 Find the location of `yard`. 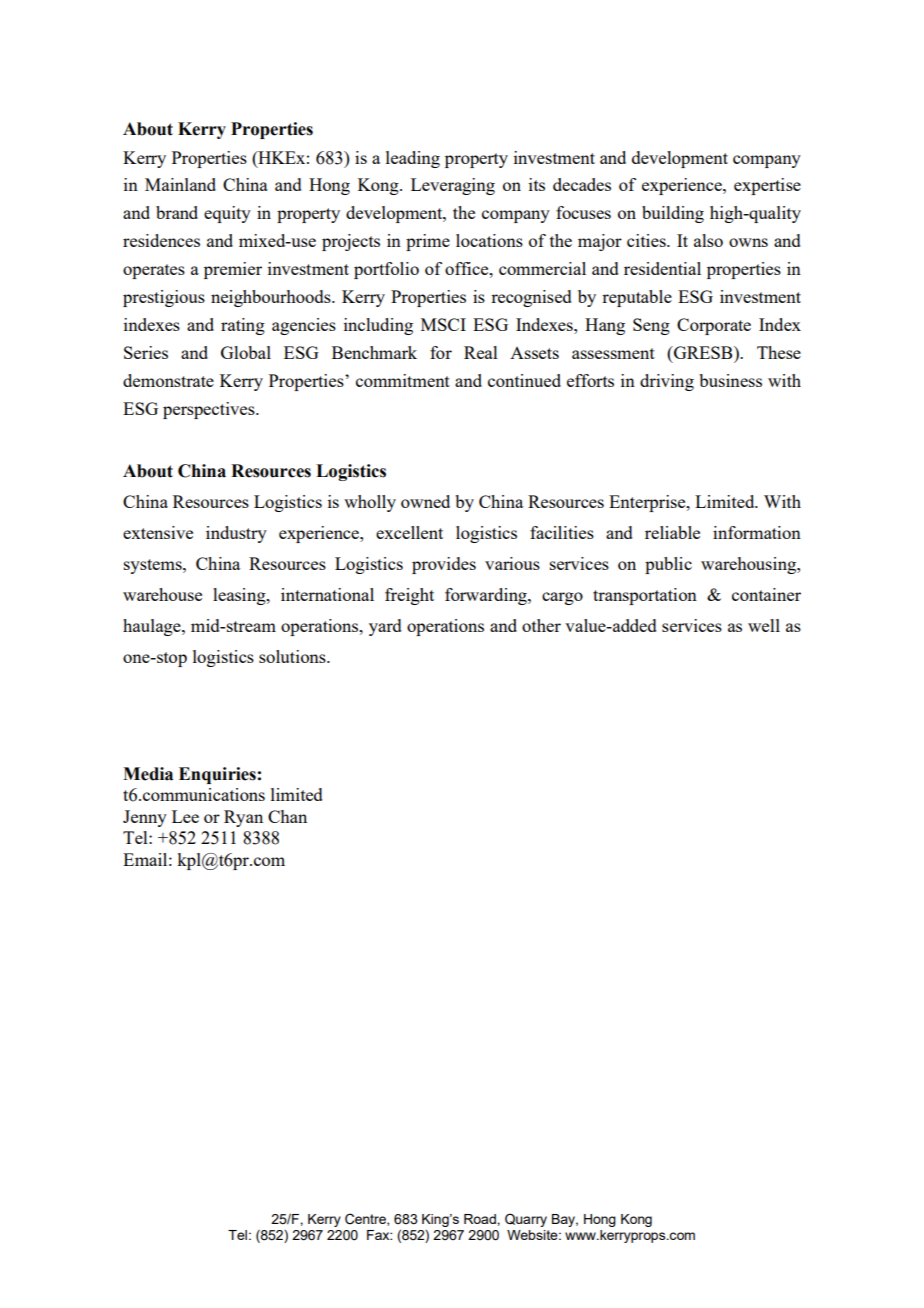

yard is located at coordinates (385, 627).
